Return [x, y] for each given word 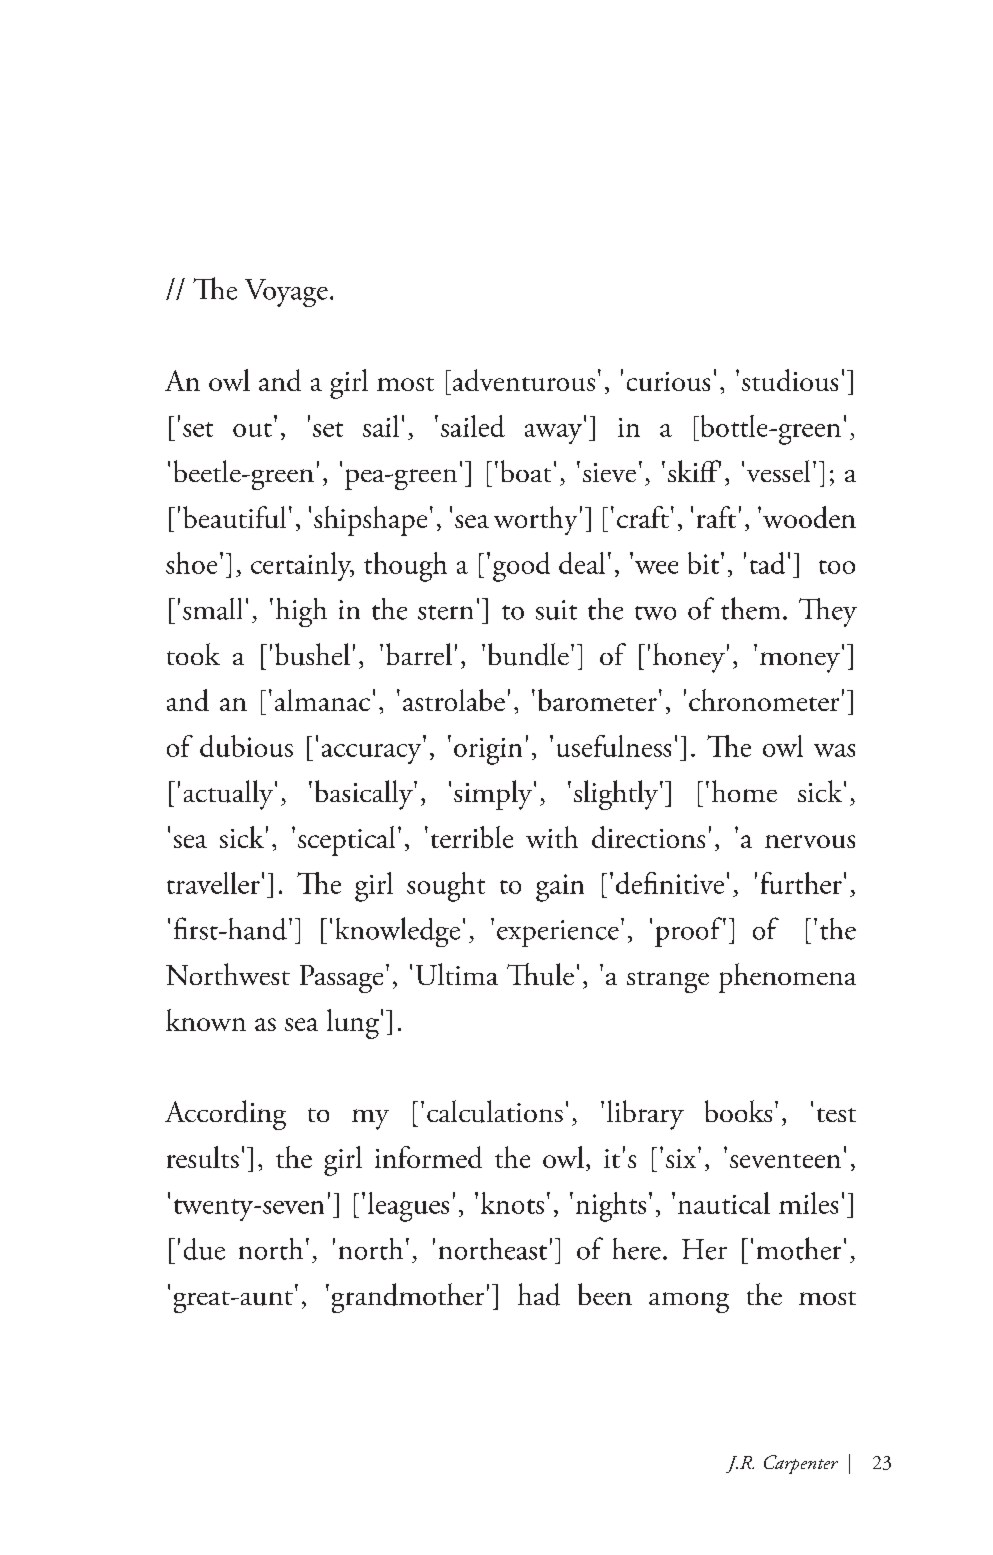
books [738, 1111]
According [225, 1115]
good [521, 567]
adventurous [522, 380]
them [750, 608]
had [539, 1294]
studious [790, 380]
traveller [213, 883]
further [801, 883]
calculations [495, 1111]
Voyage [286, 293]
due [204, 1249]
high [301, 612]
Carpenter [801, 1464]
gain [560, 888]
